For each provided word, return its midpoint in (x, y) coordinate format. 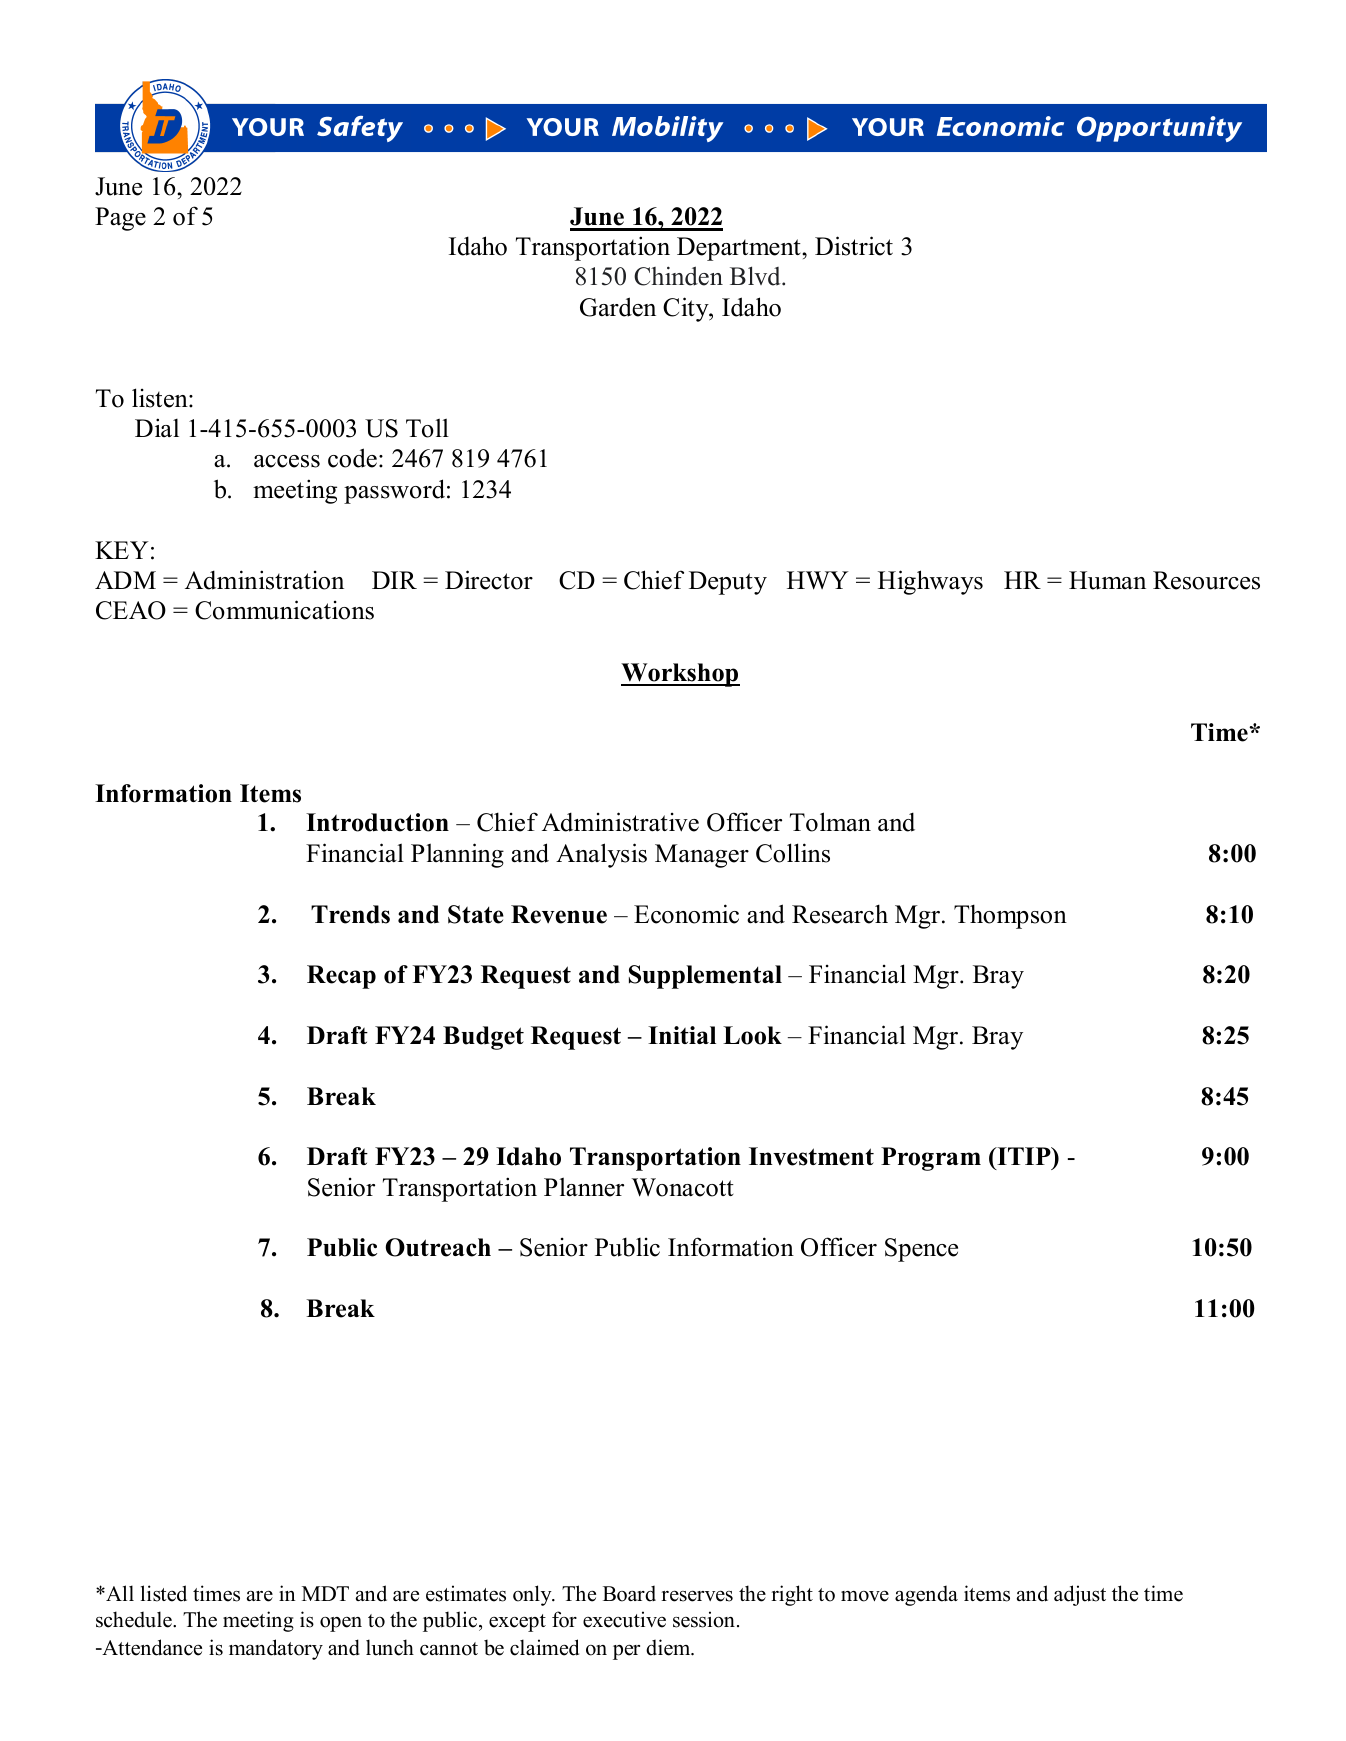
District (854, 246)
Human (1107, 580)
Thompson (1010, 916)
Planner (584, 1187)
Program (931, 1159)
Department (740, 249)
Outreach (438, 1247)
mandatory (276, 1649)
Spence (921, 1250)
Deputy (728, 583)
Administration (264, 580)
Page (120, 219)
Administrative (620, 822)
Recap (341, 977)
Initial (682, 1035)
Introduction (377, 822)
